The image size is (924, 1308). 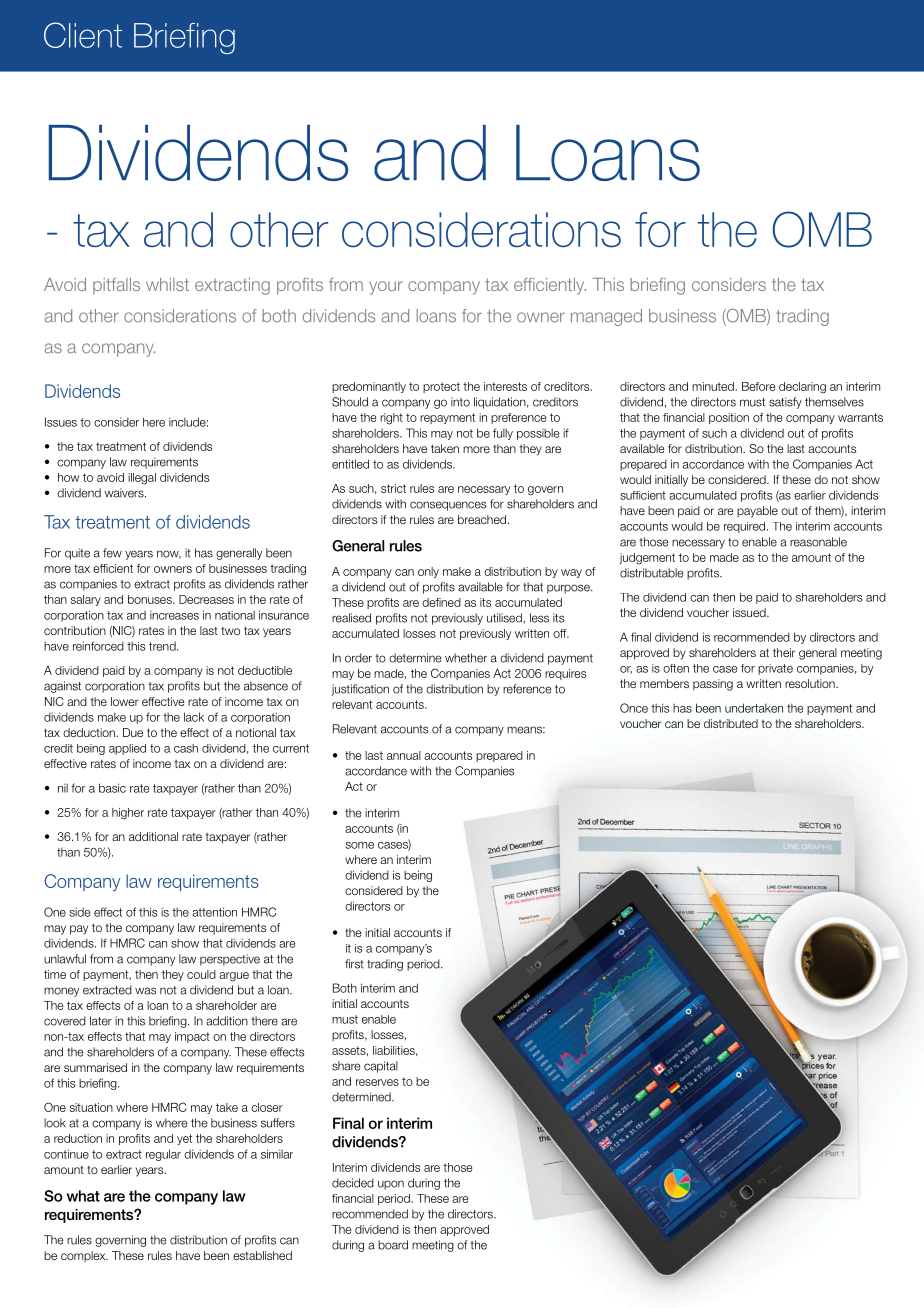 What do you see at coordinates (606, 317) in the screenshot?
I see `managed` at bounding box center [606, 317].
